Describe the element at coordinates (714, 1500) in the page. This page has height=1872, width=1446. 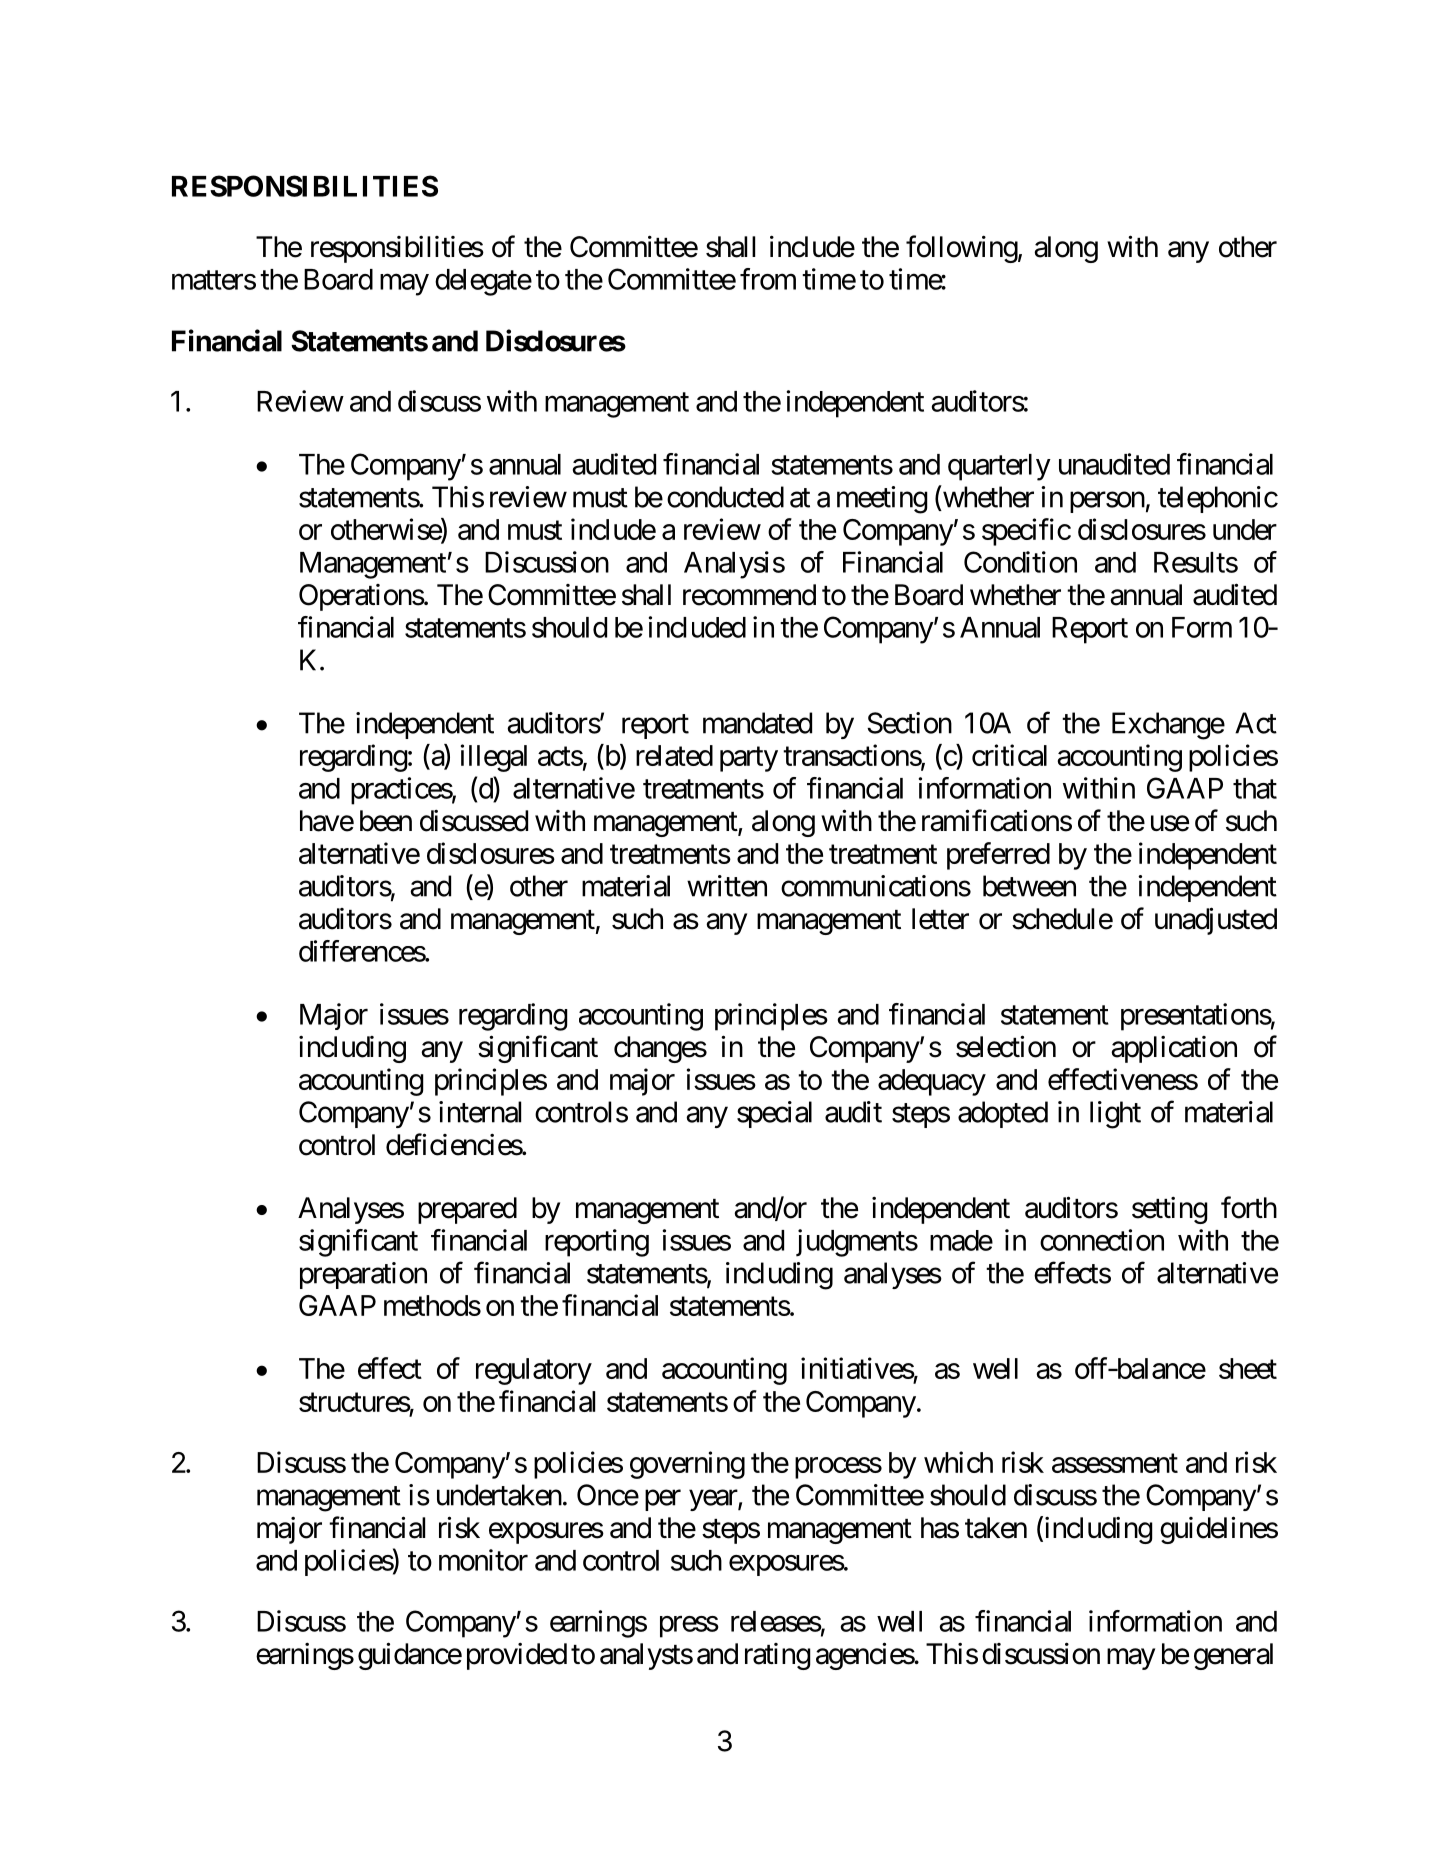
I see `year` at that location.
